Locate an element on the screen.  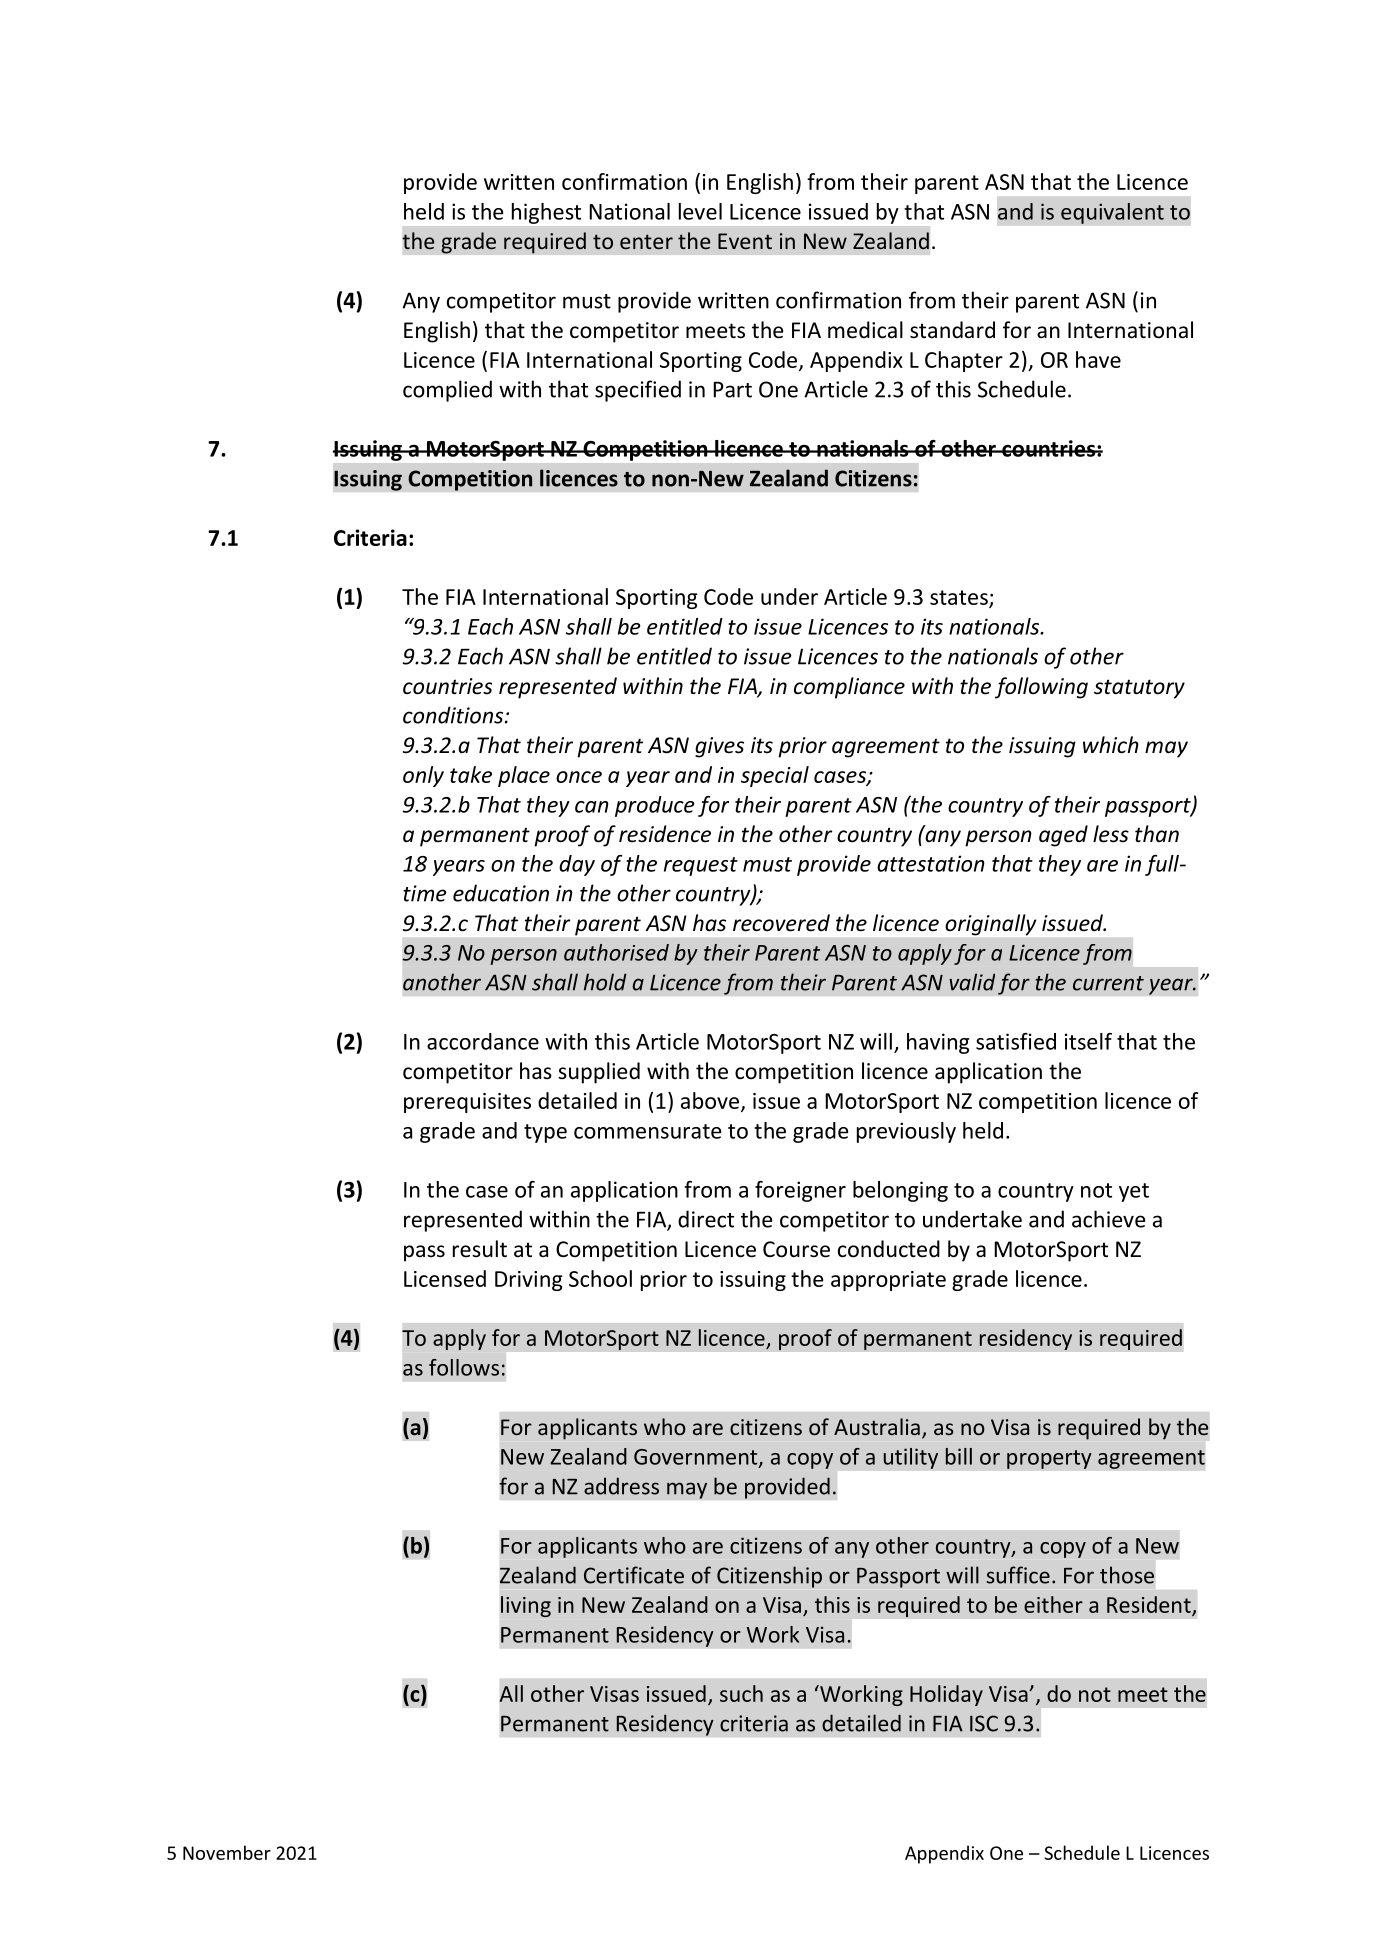
complied is located at coordinates (447, 391).
